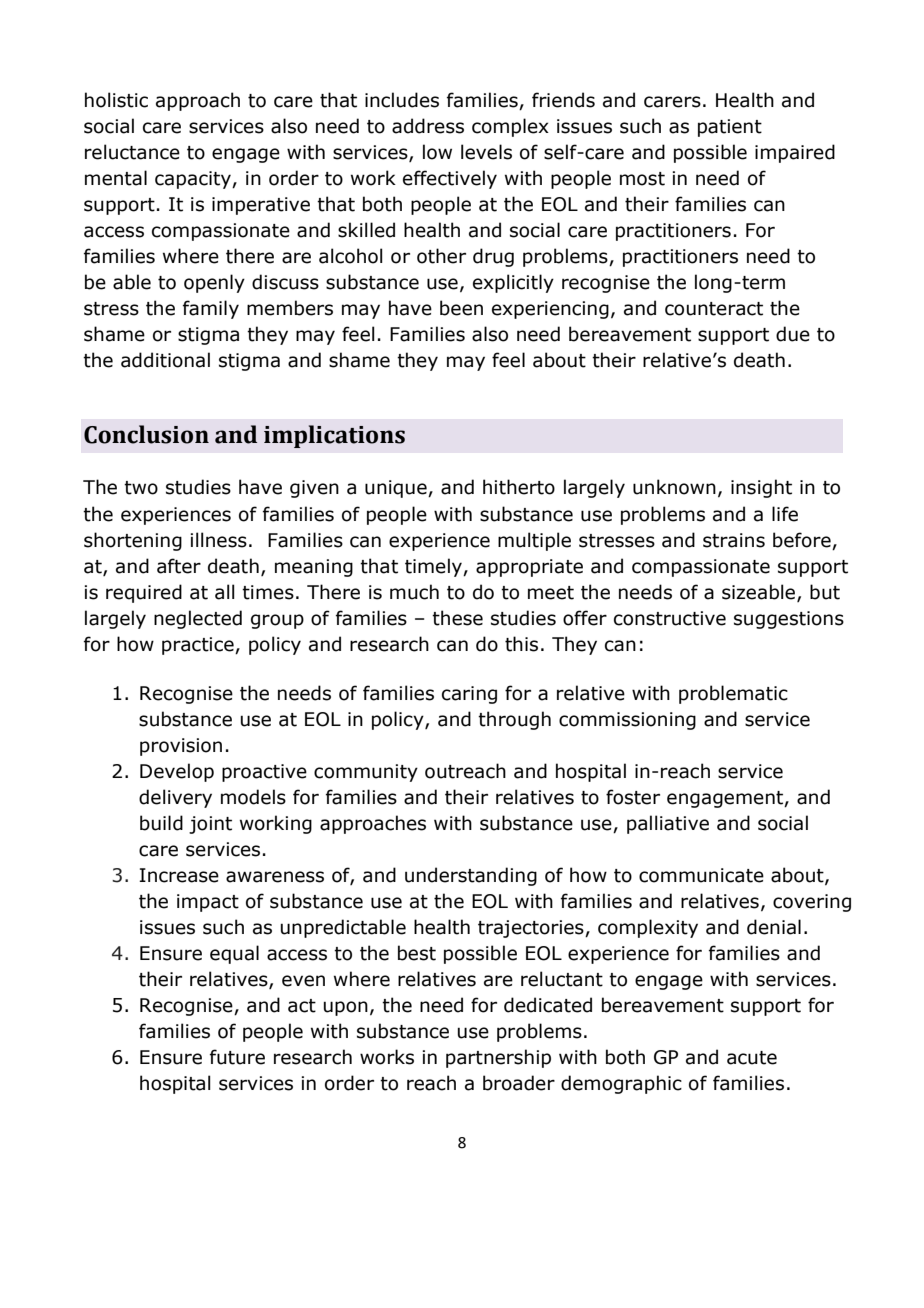  I want to click on levels, so click(486, 152).
